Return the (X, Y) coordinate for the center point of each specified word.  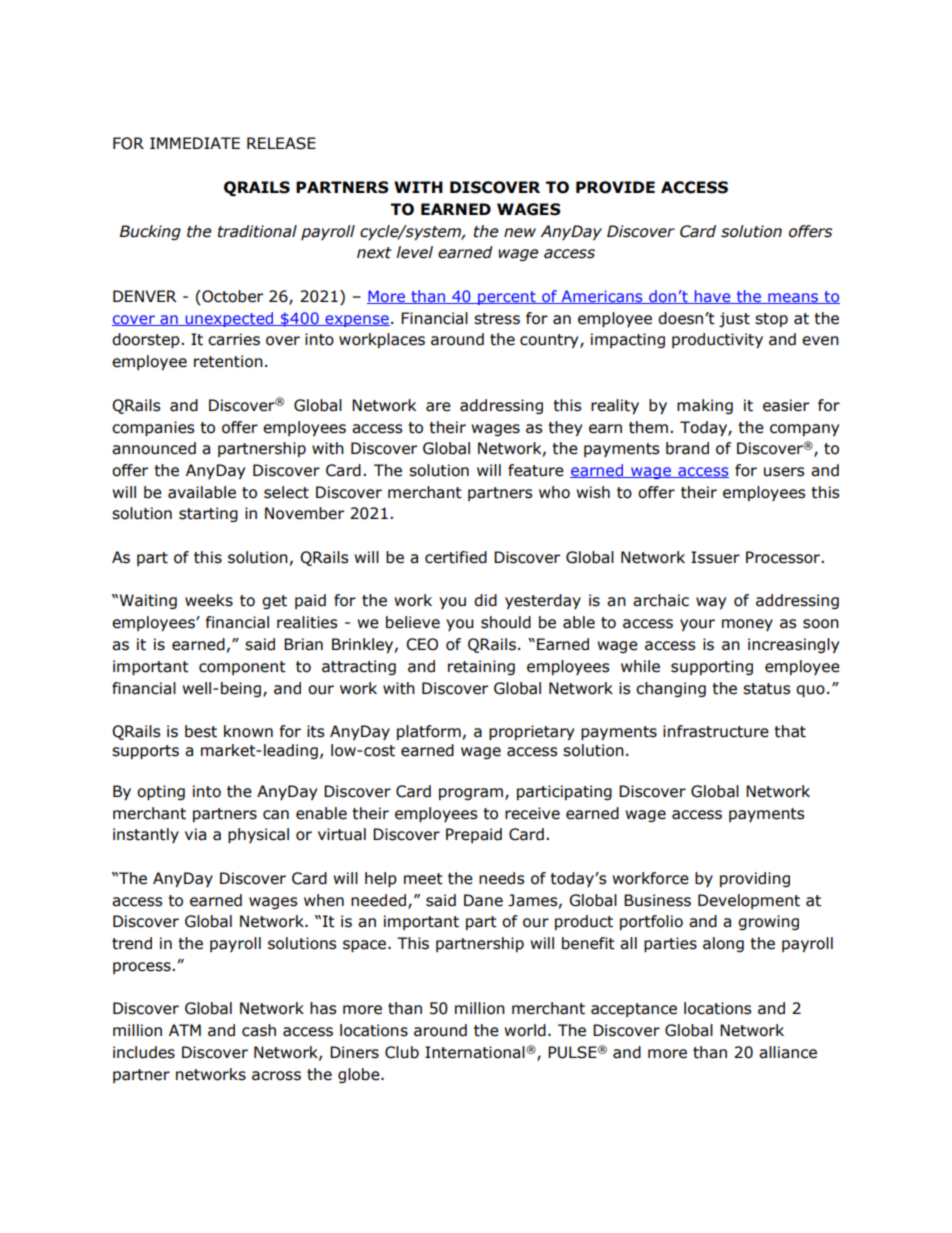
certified (456, 557)
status (767, 689)
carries (234, 339)
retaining (481, 667)
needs (502, 878)
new (520, 233)
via (195, 834)
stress (497, 319)
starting (208, 514)
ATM (185, 1030)
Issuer (715, 557)
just (734, 319)
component (242, 668)
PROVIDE (615, 187)
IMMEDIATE (195, 143)
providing (755, 879)
